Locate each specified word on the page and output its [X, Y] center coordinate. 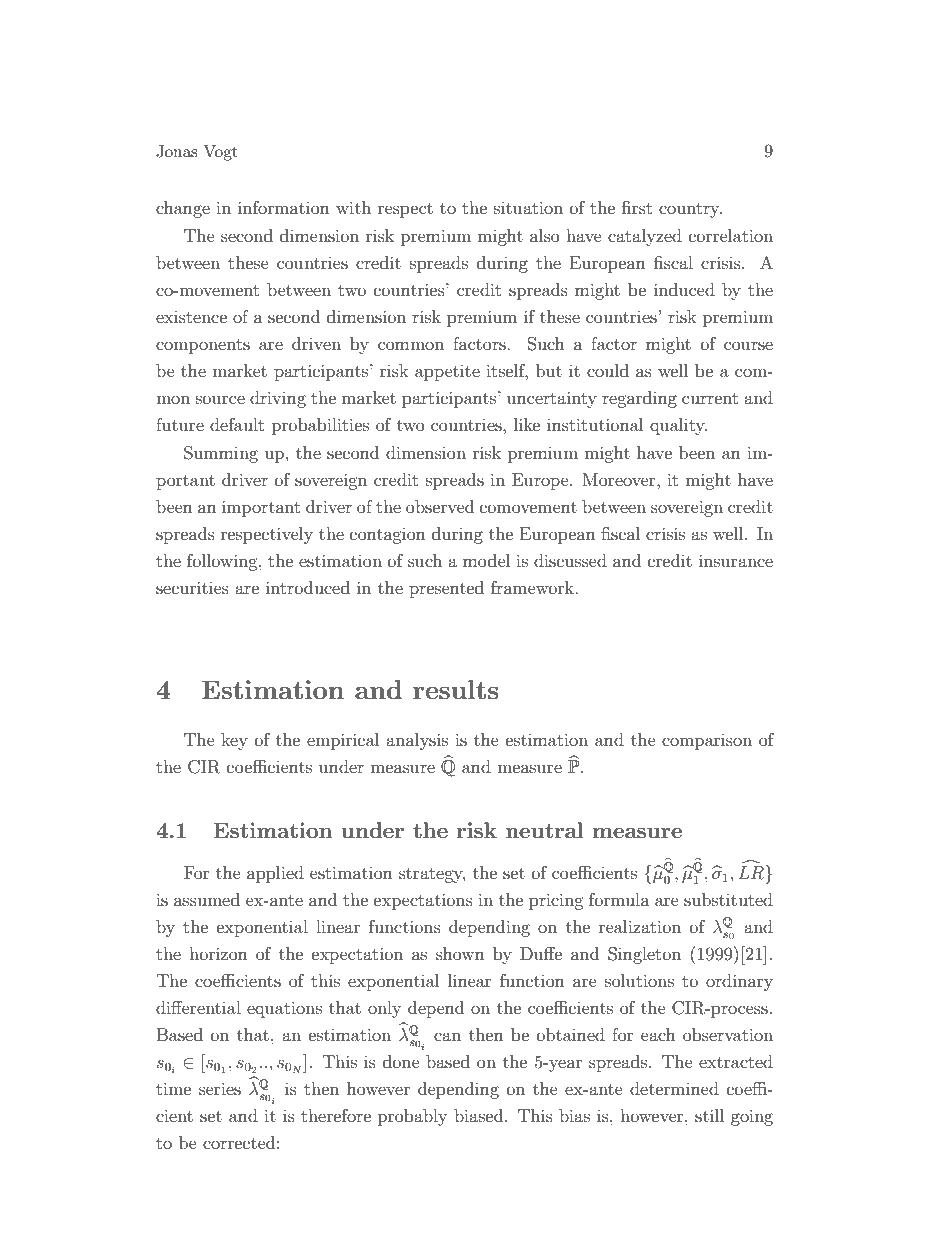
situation [528, 207]
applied [275, 874]
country [690, 210]
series [220, 1088]
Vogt [220, 153]
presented [446, 589]
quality [678, 426]
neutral [544, 830]
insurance [736, 560]
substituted [728, 899]
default [237, 424]
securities [192, 587]
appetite [447, 373]
